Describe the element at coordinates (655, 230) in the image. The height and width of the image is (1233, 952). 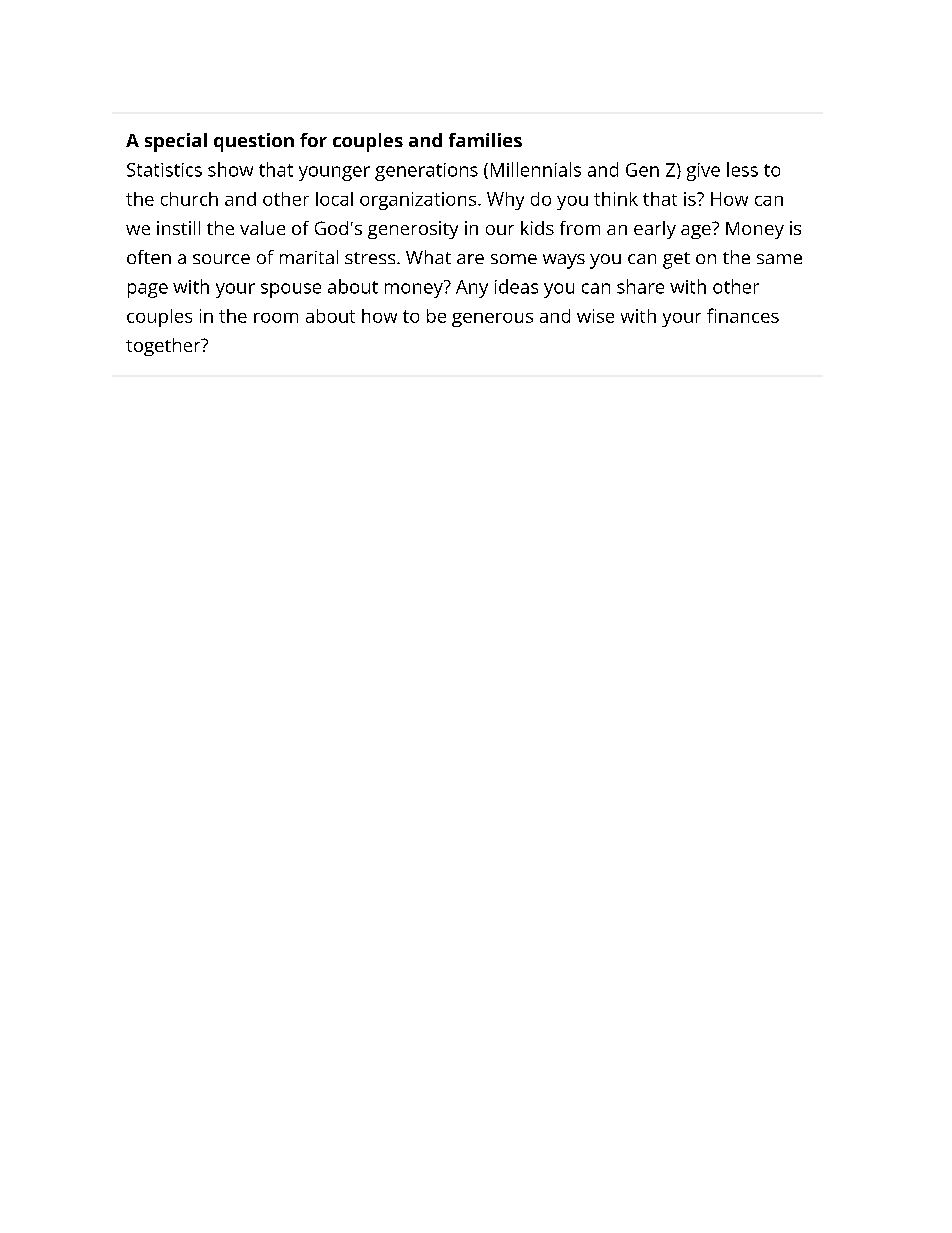
I see `early` at that location.
